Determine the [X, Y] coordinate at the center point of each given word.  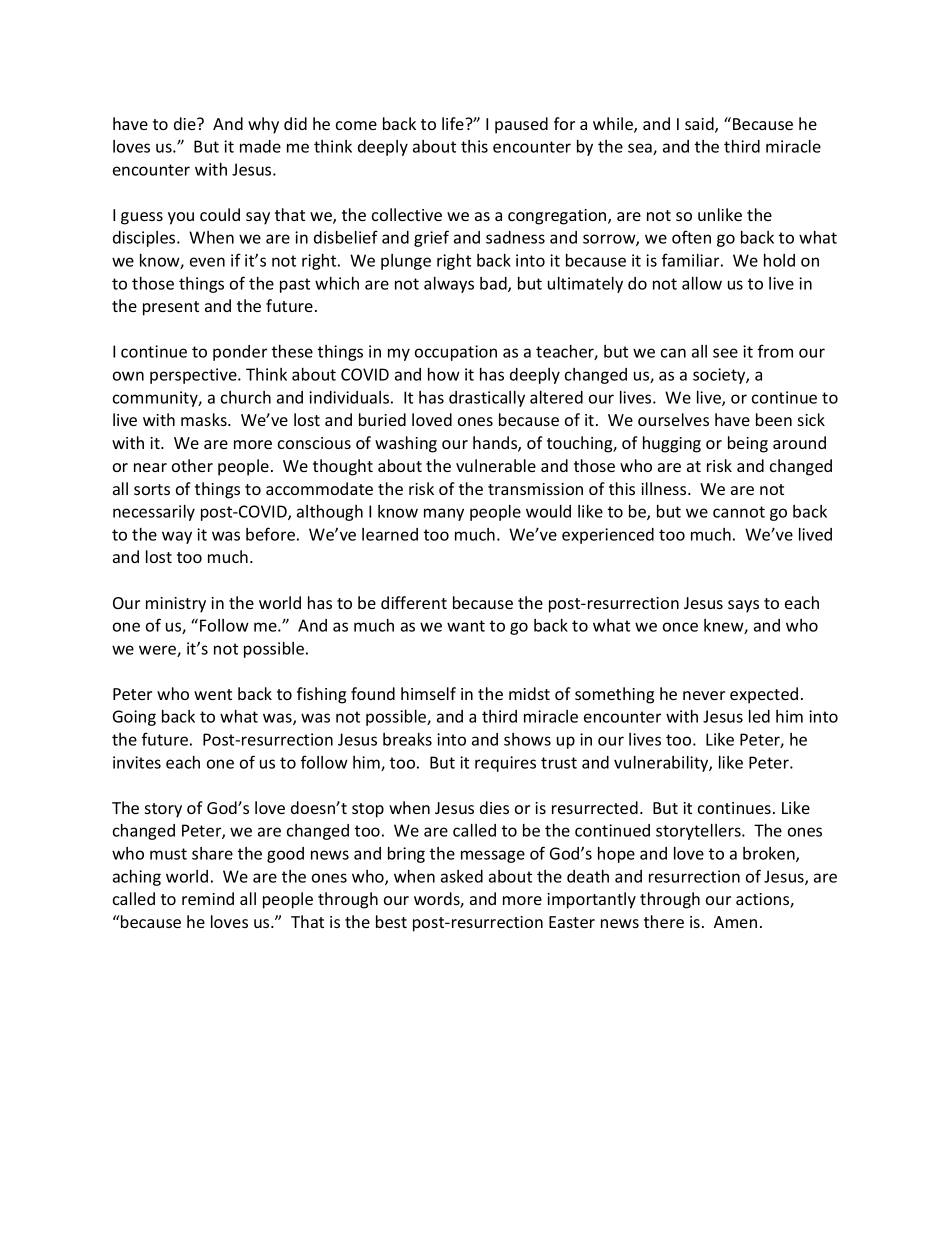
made [260, 146]
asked [462, 876]
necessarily [154, 513]
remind [208, 898]
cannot [739, 512]
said [700, 125]
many [444, 514]
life [454, 123]
